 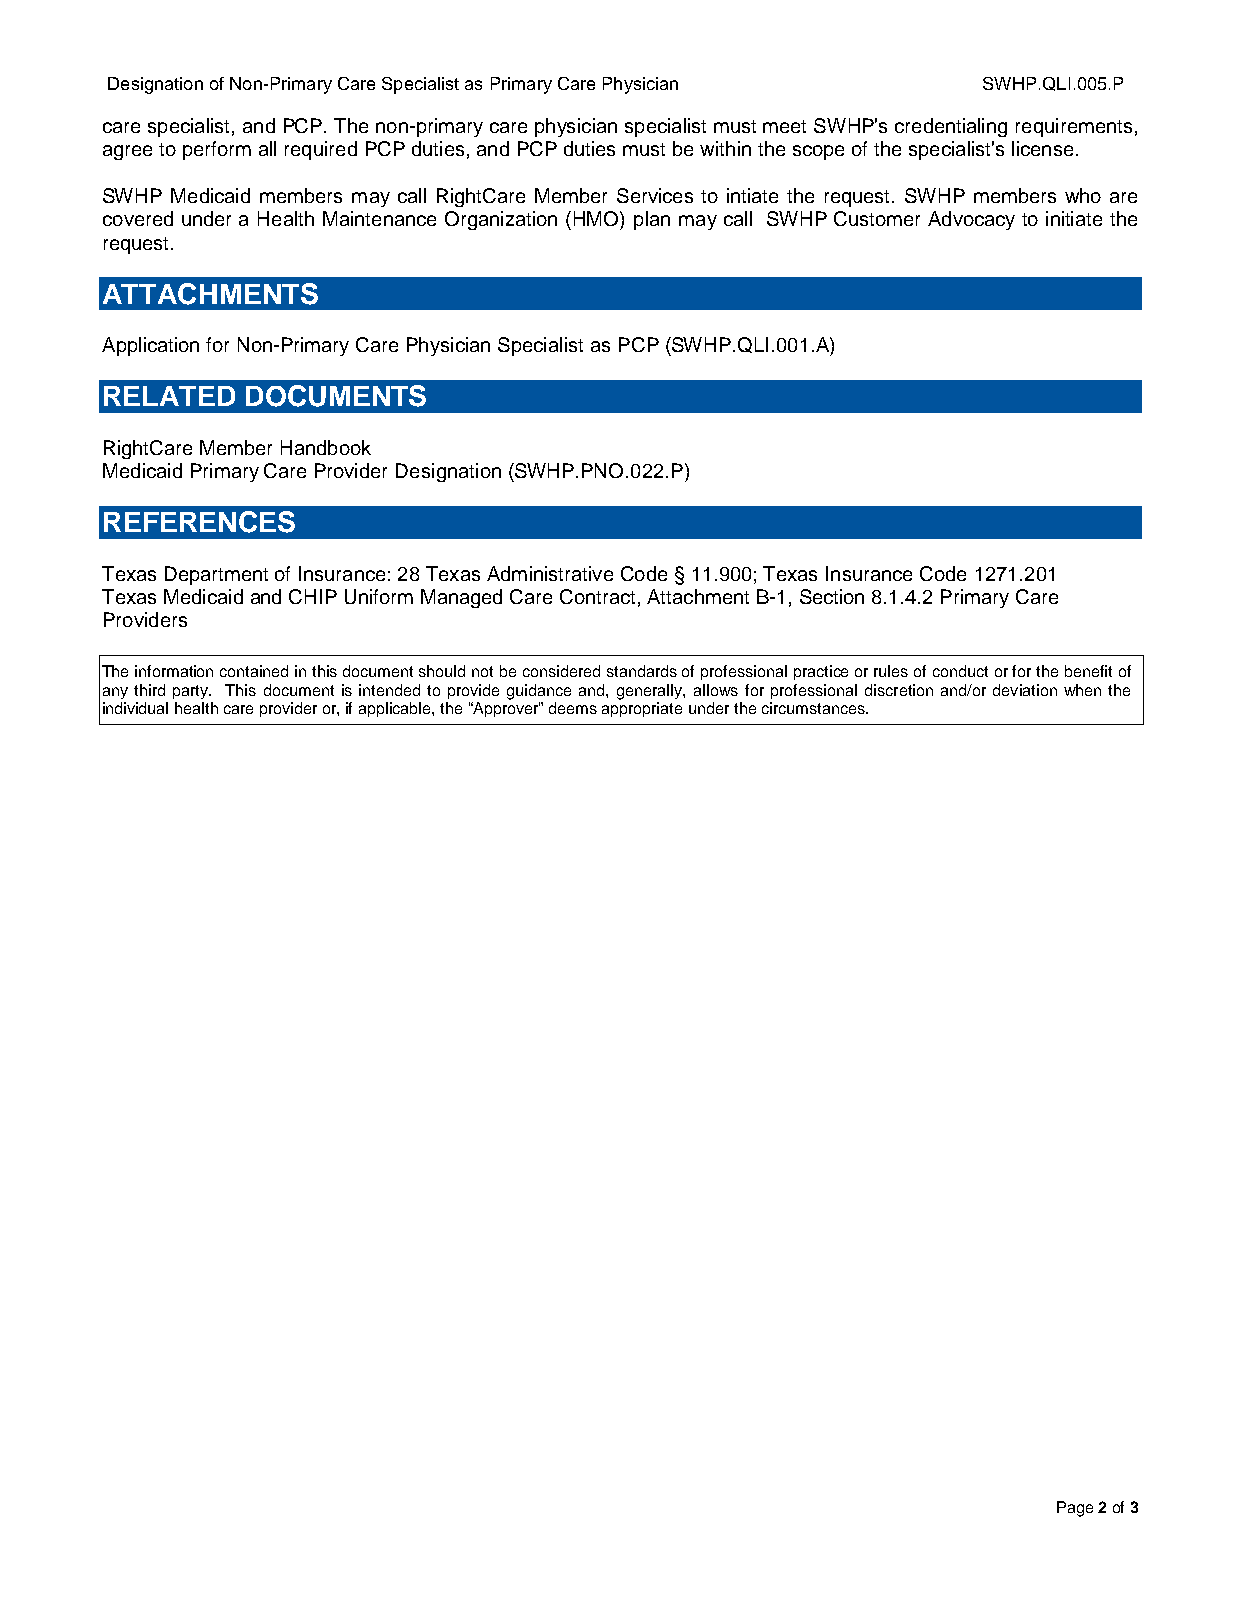 What do you see at coordinates (199, 522) in the image?
I see `REFERENCES` at bounding box center [199, 522].
